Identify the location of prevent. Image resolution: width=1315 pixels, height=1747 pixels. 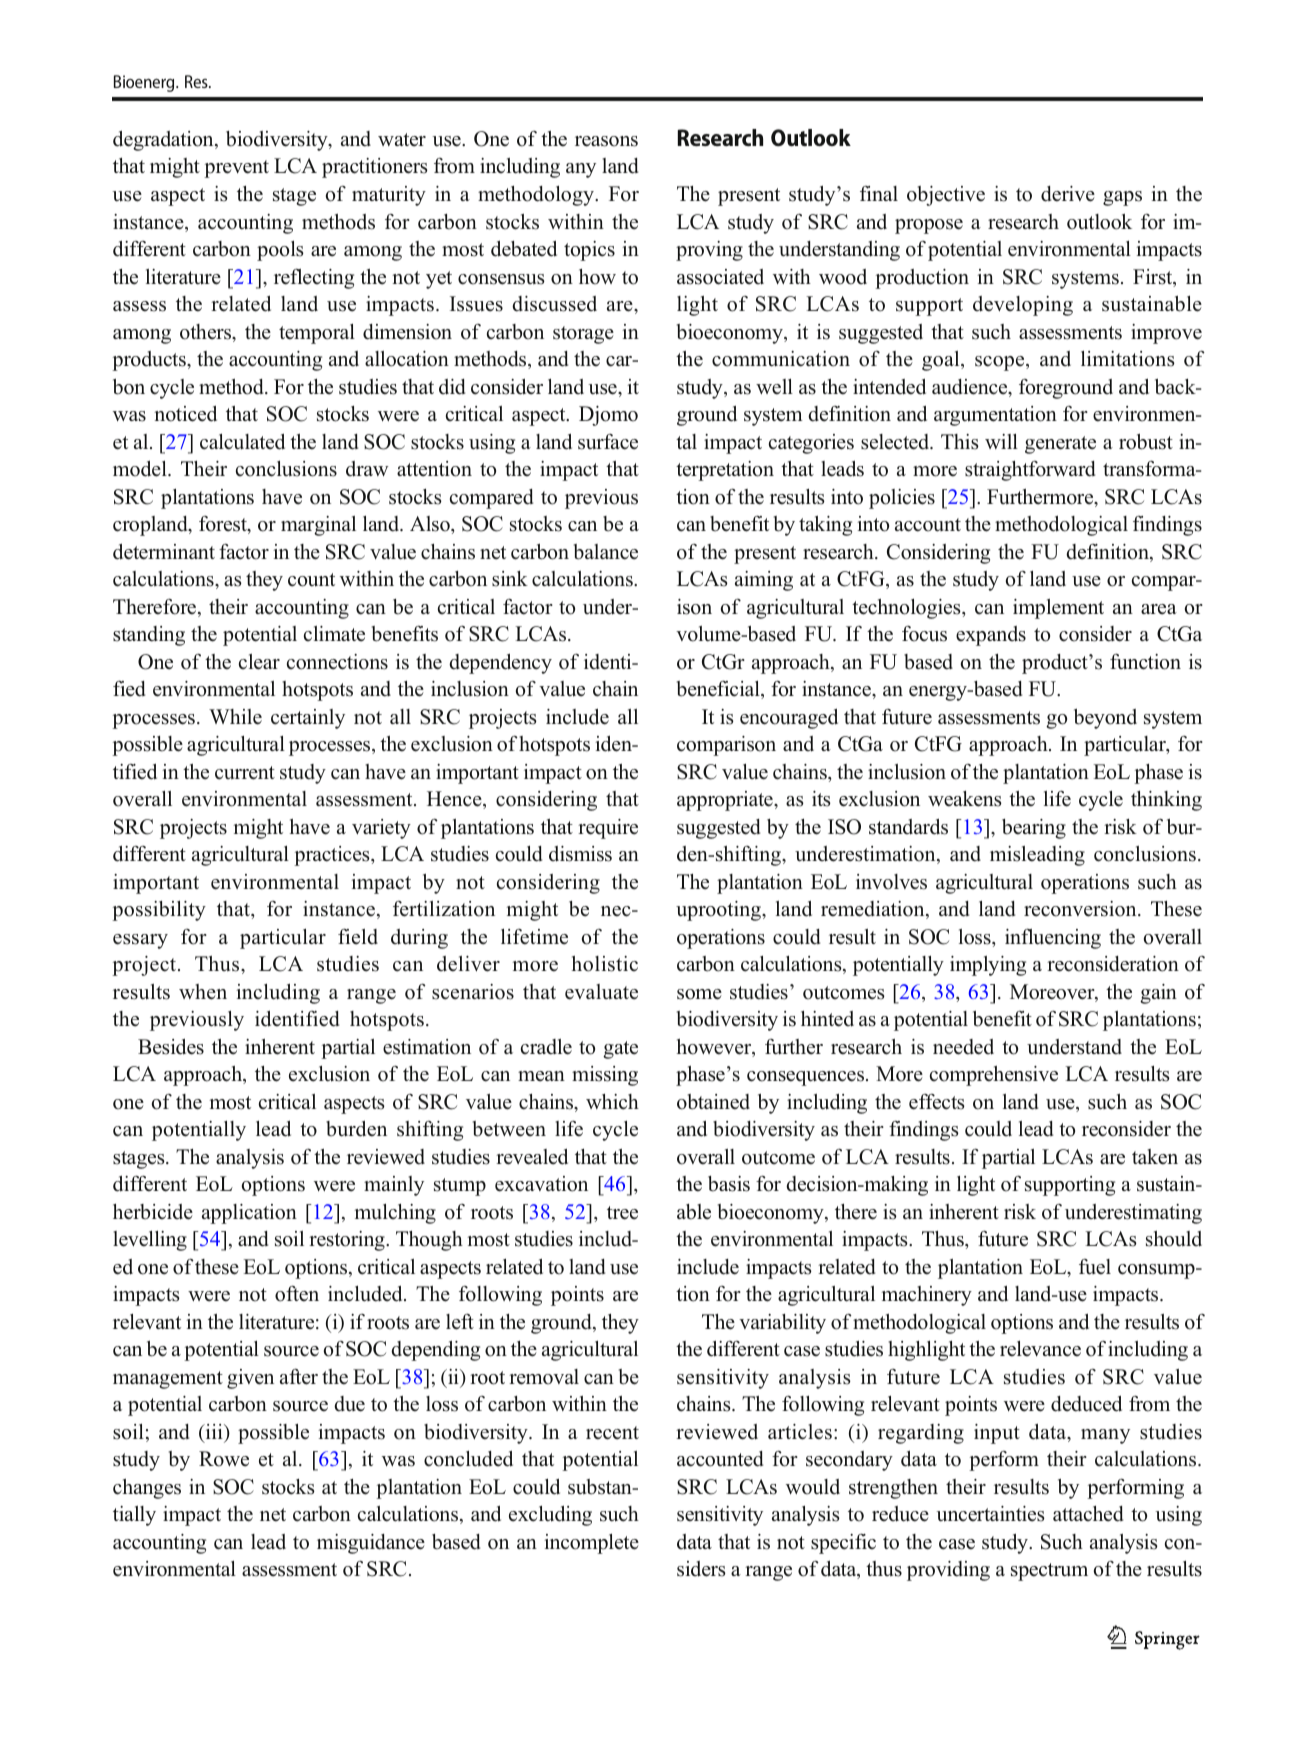
(236, 169).
